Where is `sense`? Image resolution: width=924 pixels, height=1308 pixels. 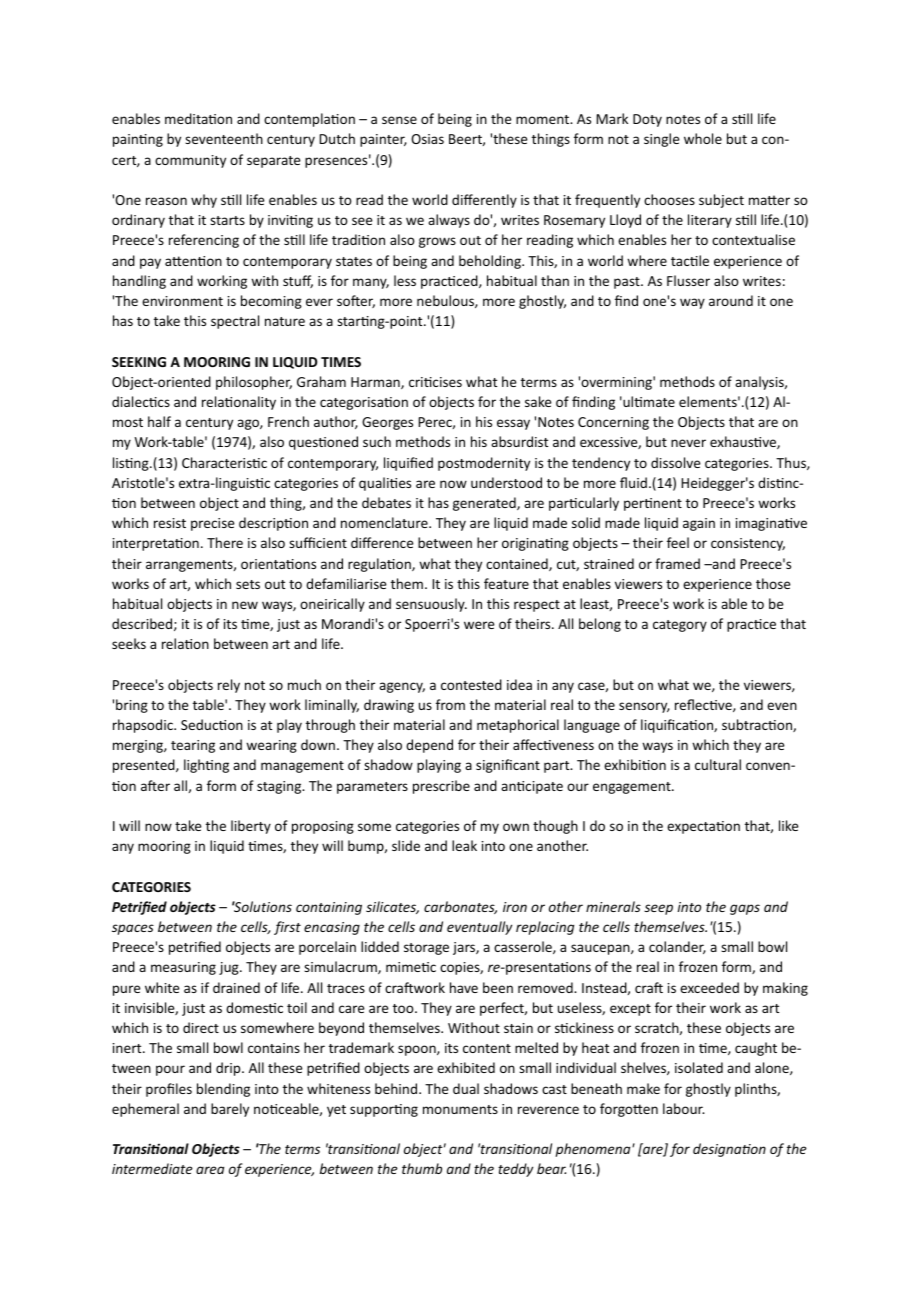
sense is located at coordinates (399, 120).
